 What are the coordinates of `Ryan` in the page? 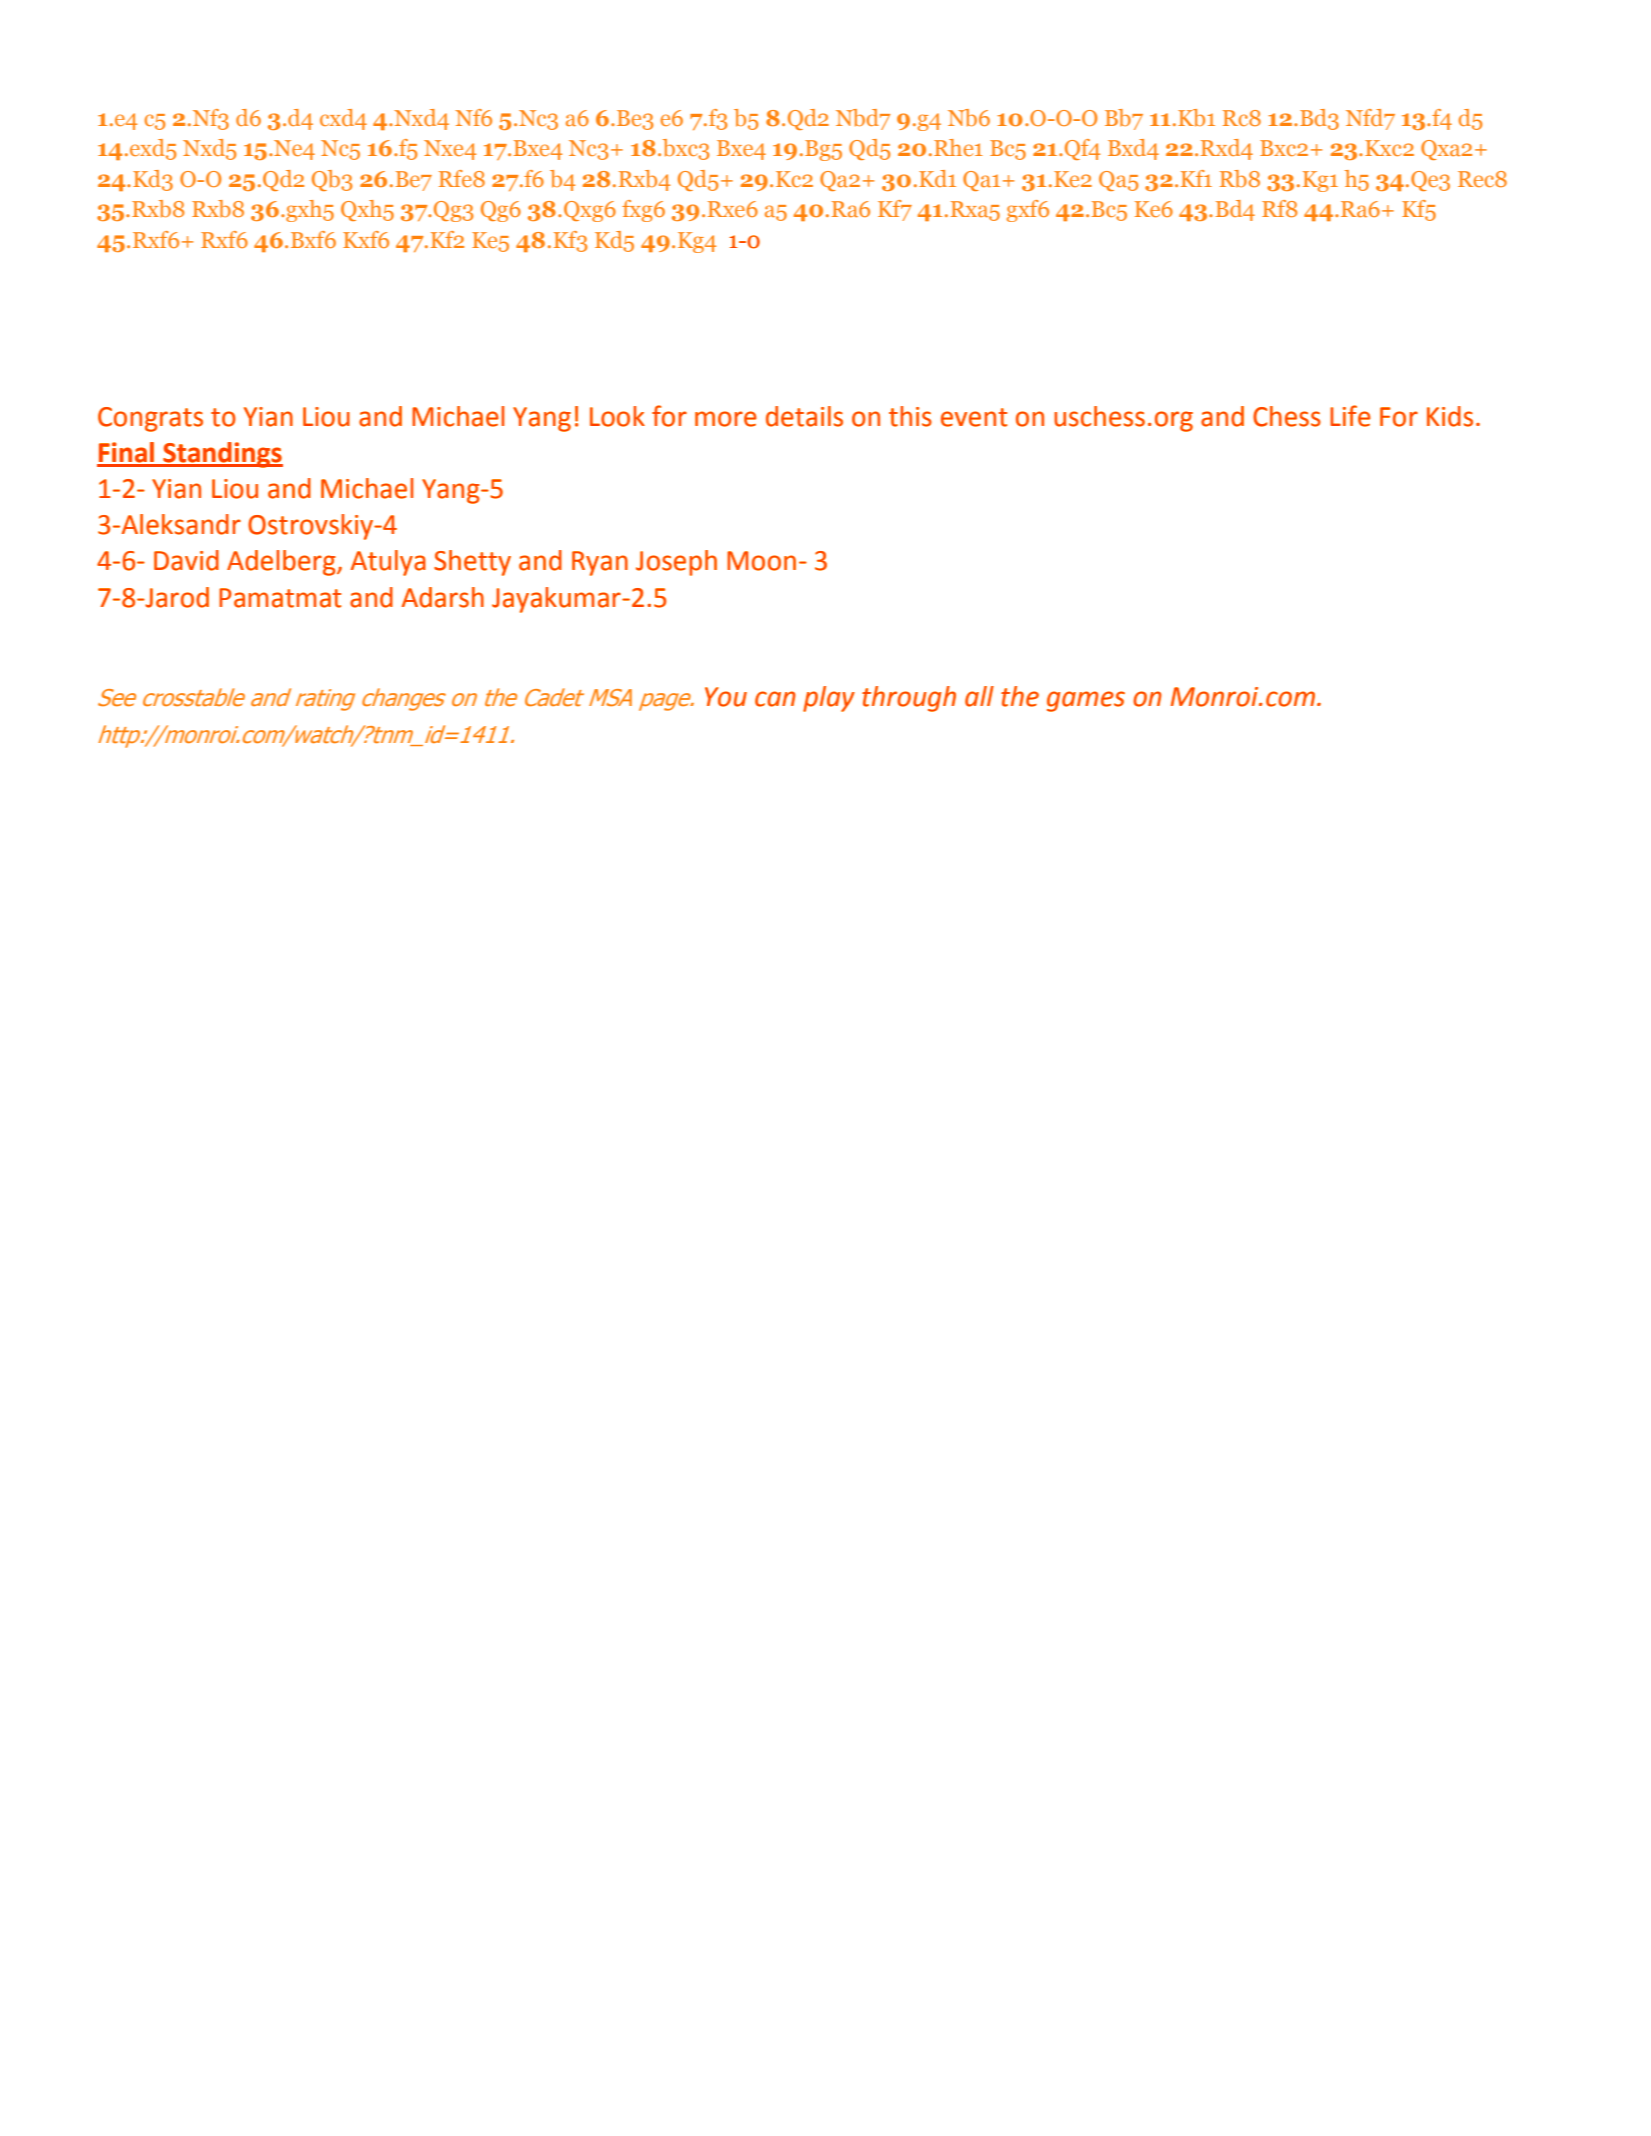 It's located at (600, 563).
